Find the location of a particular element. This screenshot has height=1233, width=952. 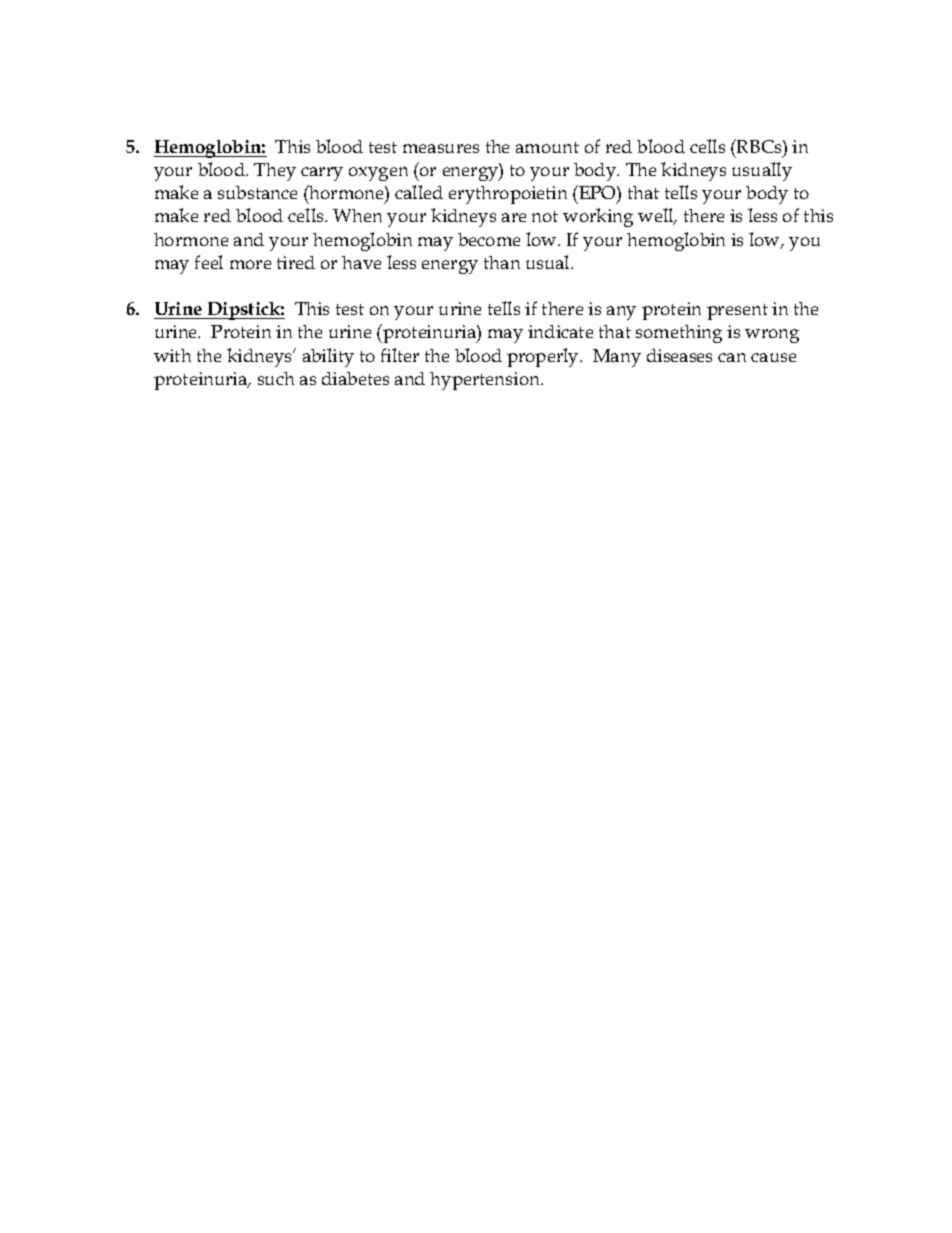

more is located at coordinates (250, 264).
